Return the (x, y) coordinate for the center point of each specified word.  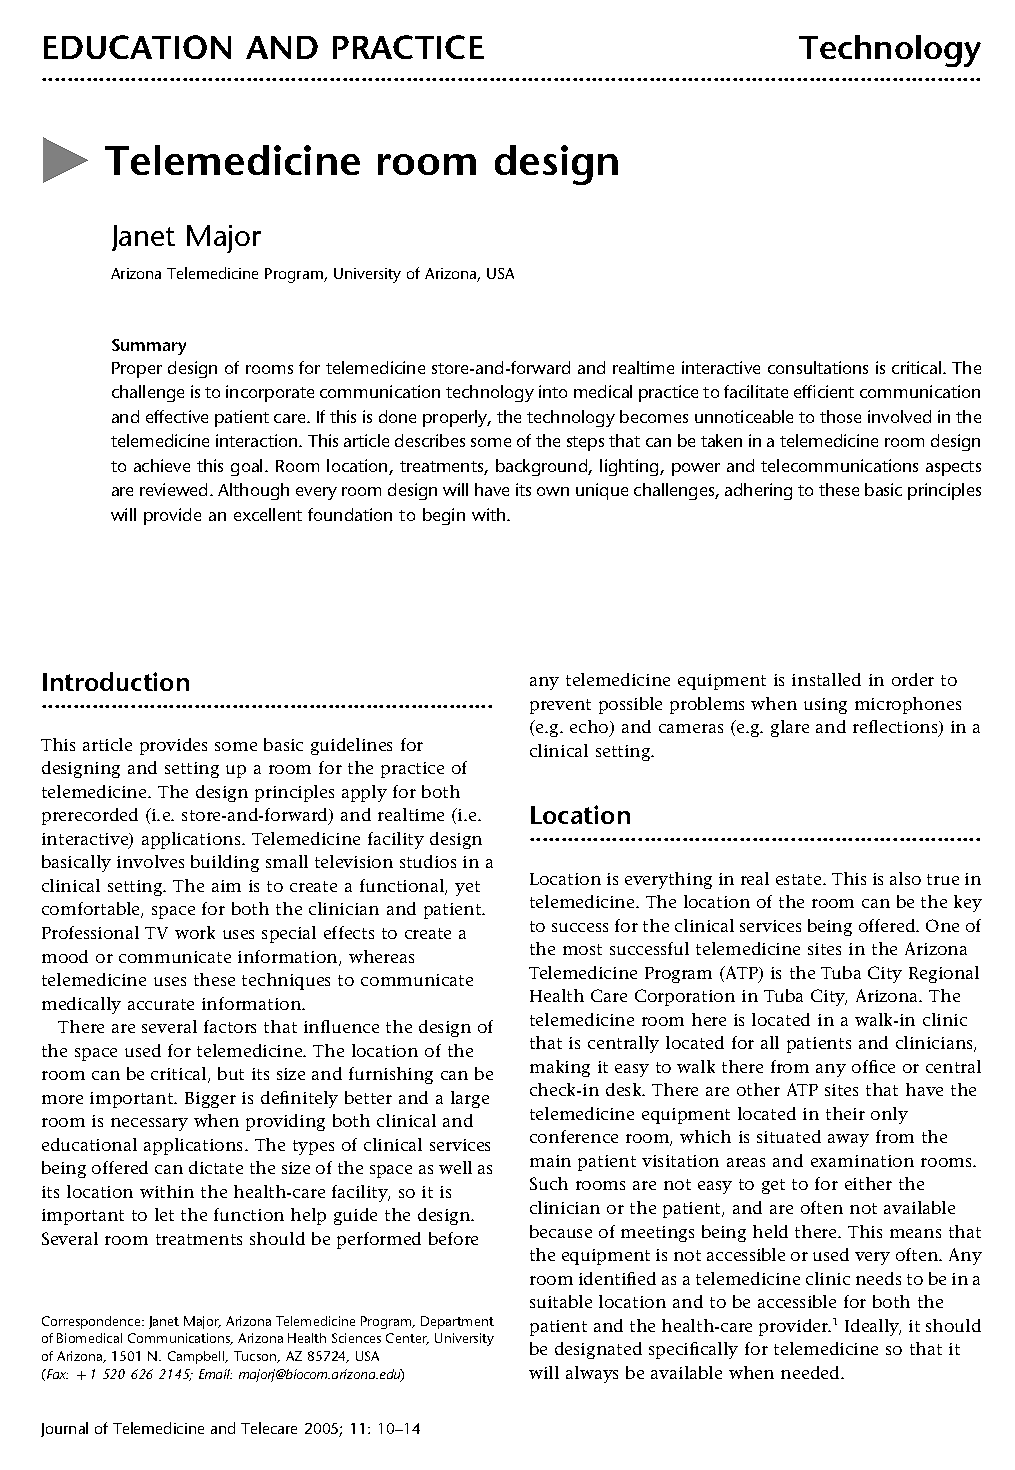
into (553, 391)
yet (467, 888)
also (905, 878)
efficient (824, 391)
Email (215, 1374)
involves (150, 861)
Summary (149, 347)
